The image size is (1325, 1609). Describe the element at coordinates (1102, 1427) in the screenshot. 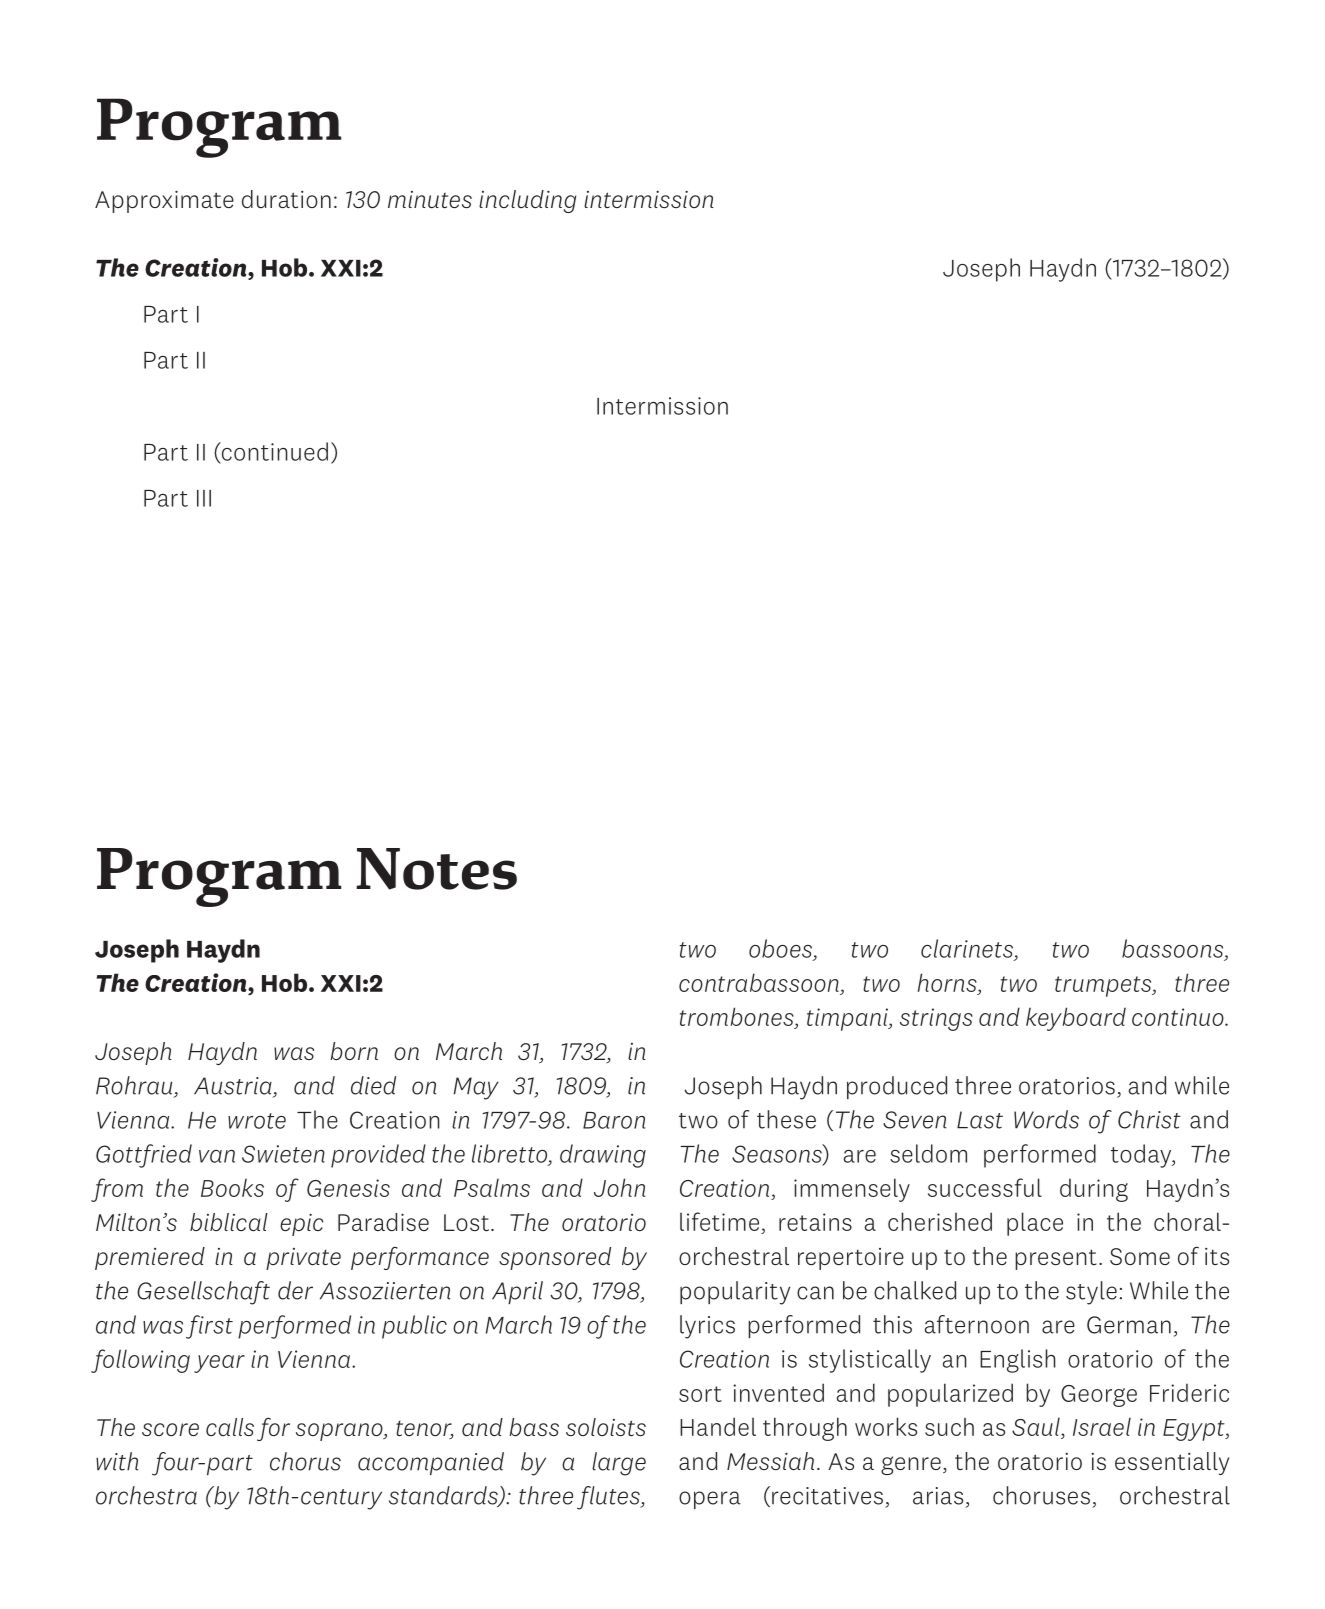

I see `Israel` at that location.
